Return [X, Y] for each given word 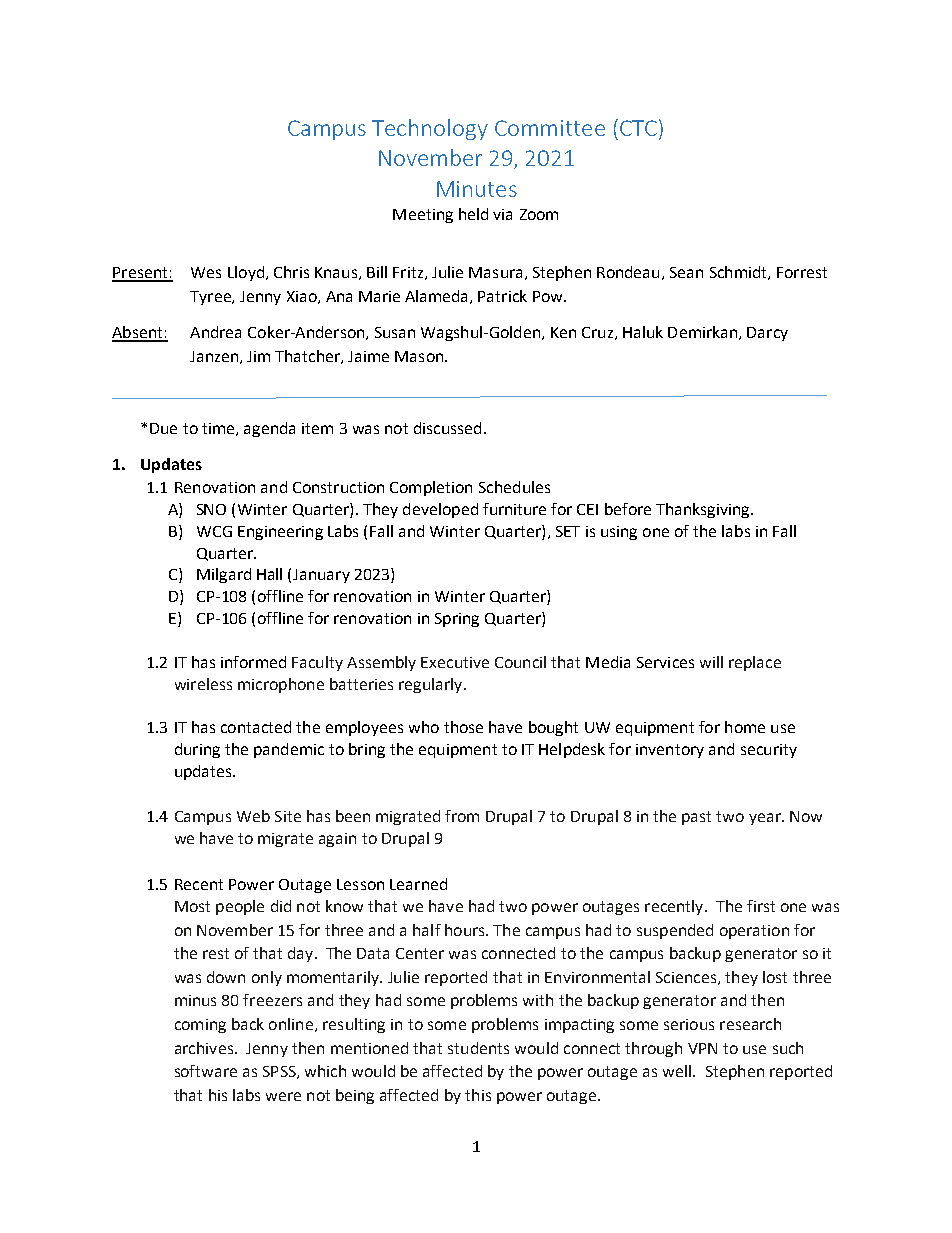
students [478, 1048]
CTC [638, 128]
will [711, 662]
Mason [420, 356]
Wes [206, 272]
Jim [258, 356]
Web [253, 816]
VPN [702, 1048]
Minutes [477, 189]
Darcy [767, 334]
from [462, 816]
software [206, 1071]
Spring [457, 620]
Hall [269, 574]
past [696, 818]
